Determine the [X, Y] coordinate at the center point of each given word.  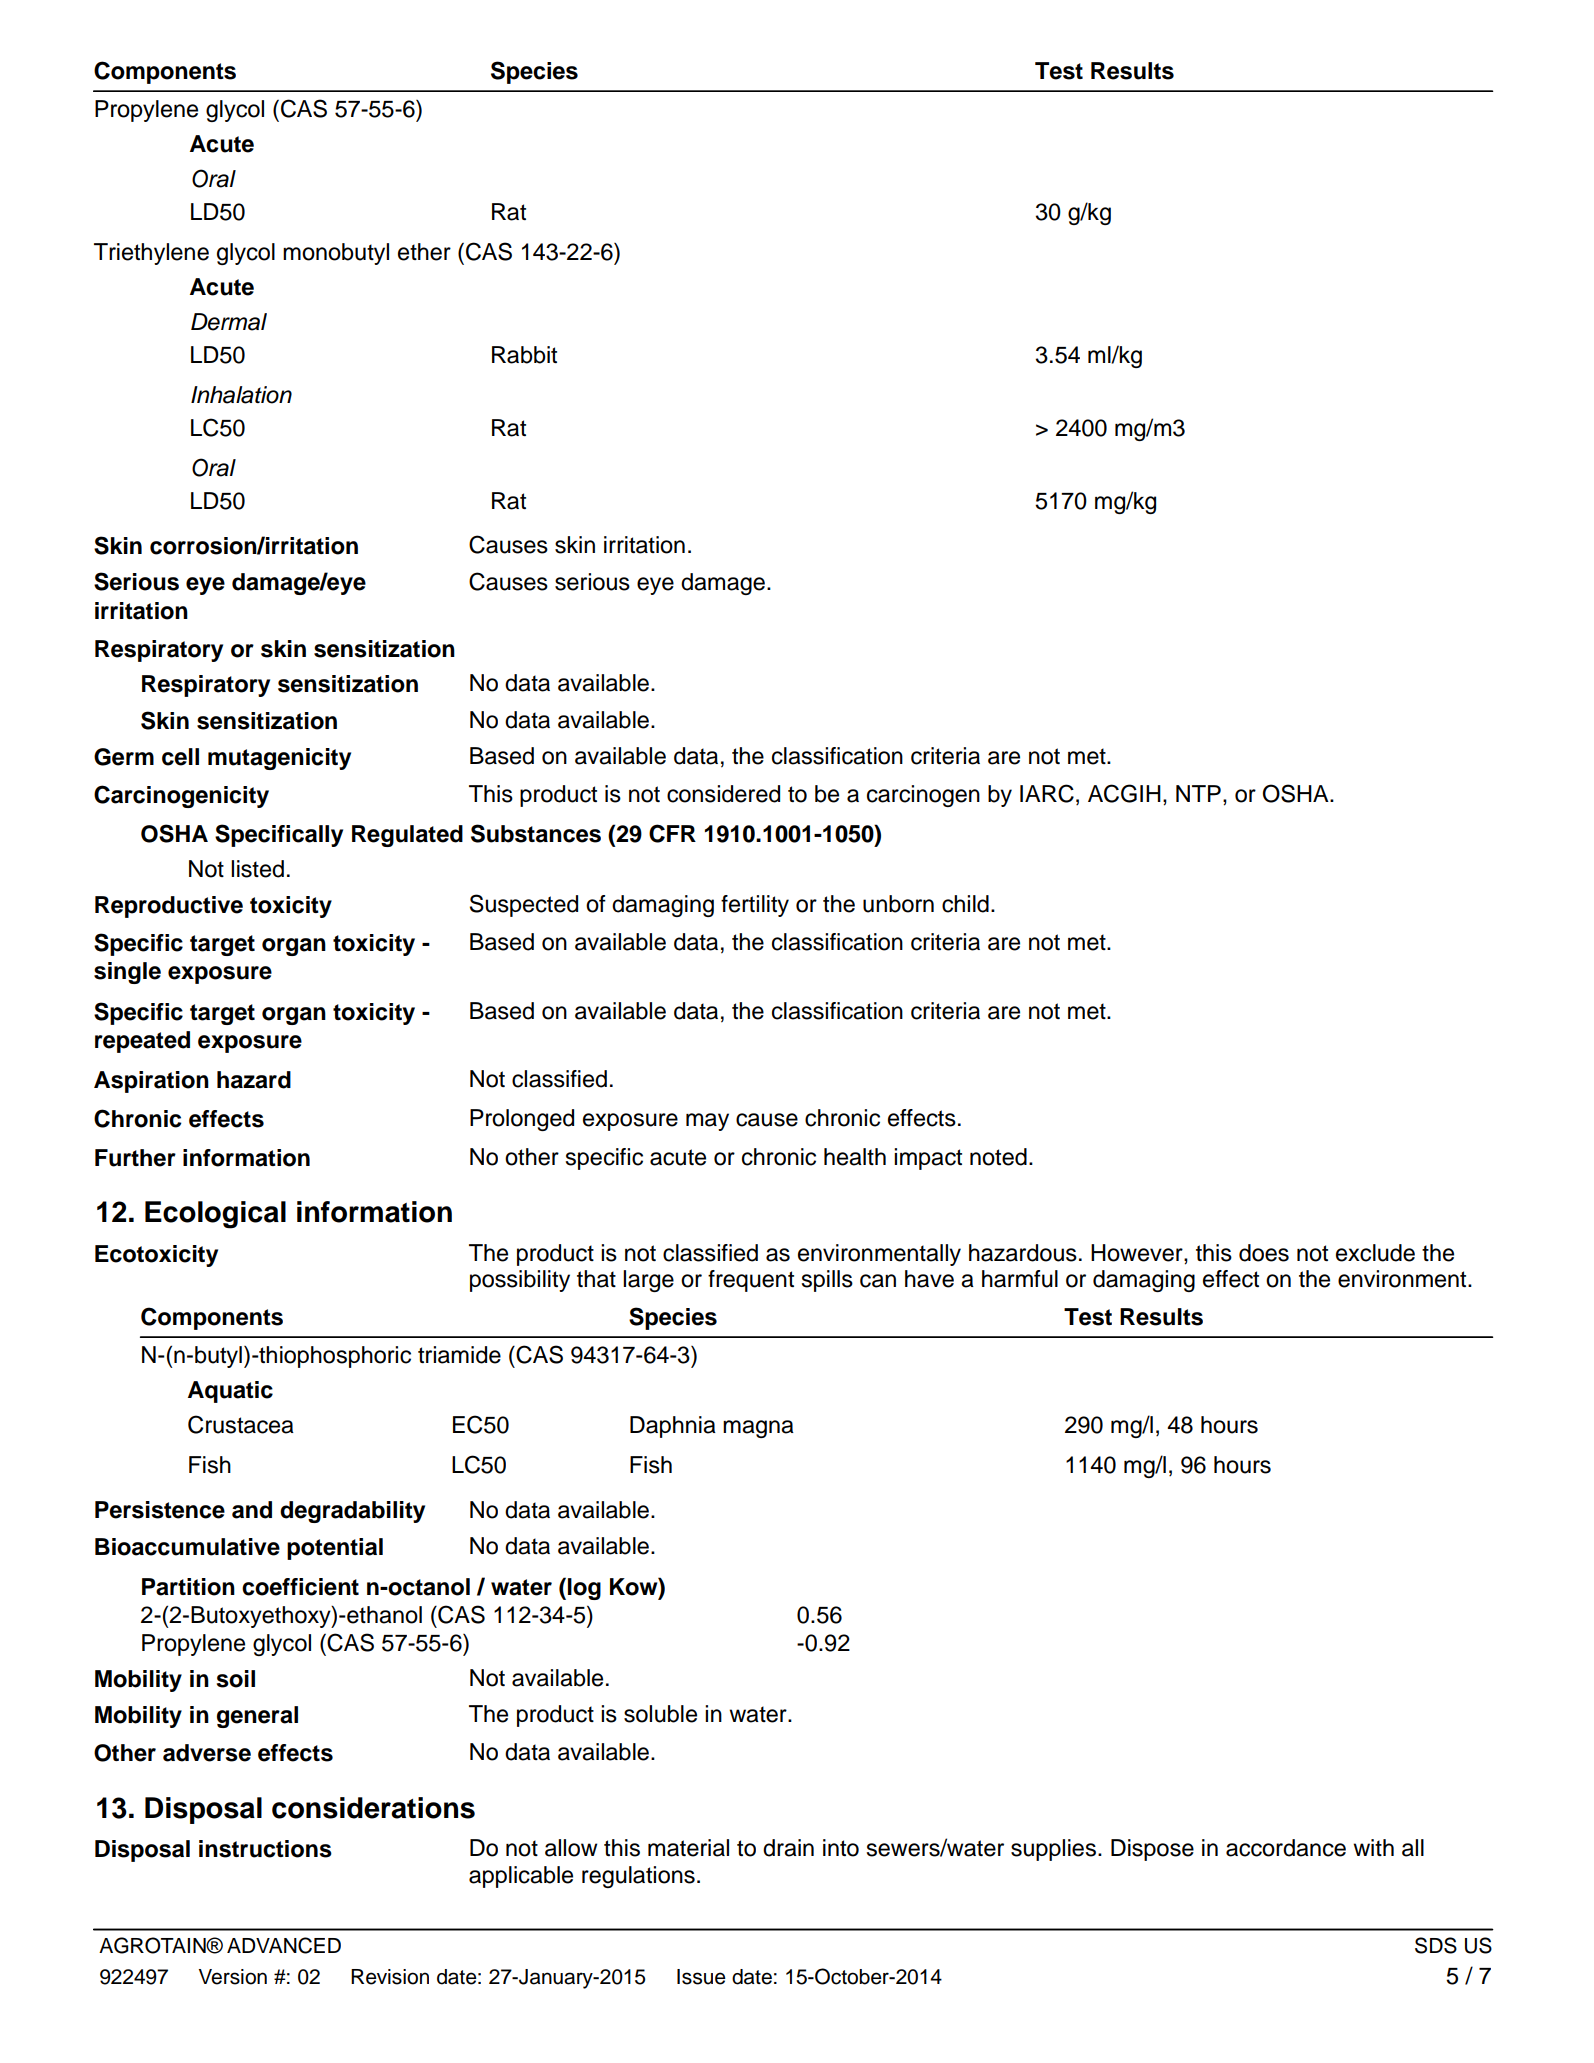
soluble [660, 1714]
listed [257, 869]
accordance [1286, 1848]
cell [180, 757]
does [1264, 1253]
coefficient [300, 1587]
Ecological [215, 1215]
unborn [898, 904]
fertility [755, 906]
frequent [751, 1281]
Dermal [229, 322]
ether [424, 252]
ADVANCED [284, 1945]
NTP [1198, 793]
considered [723, 794]
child [965, 904]
